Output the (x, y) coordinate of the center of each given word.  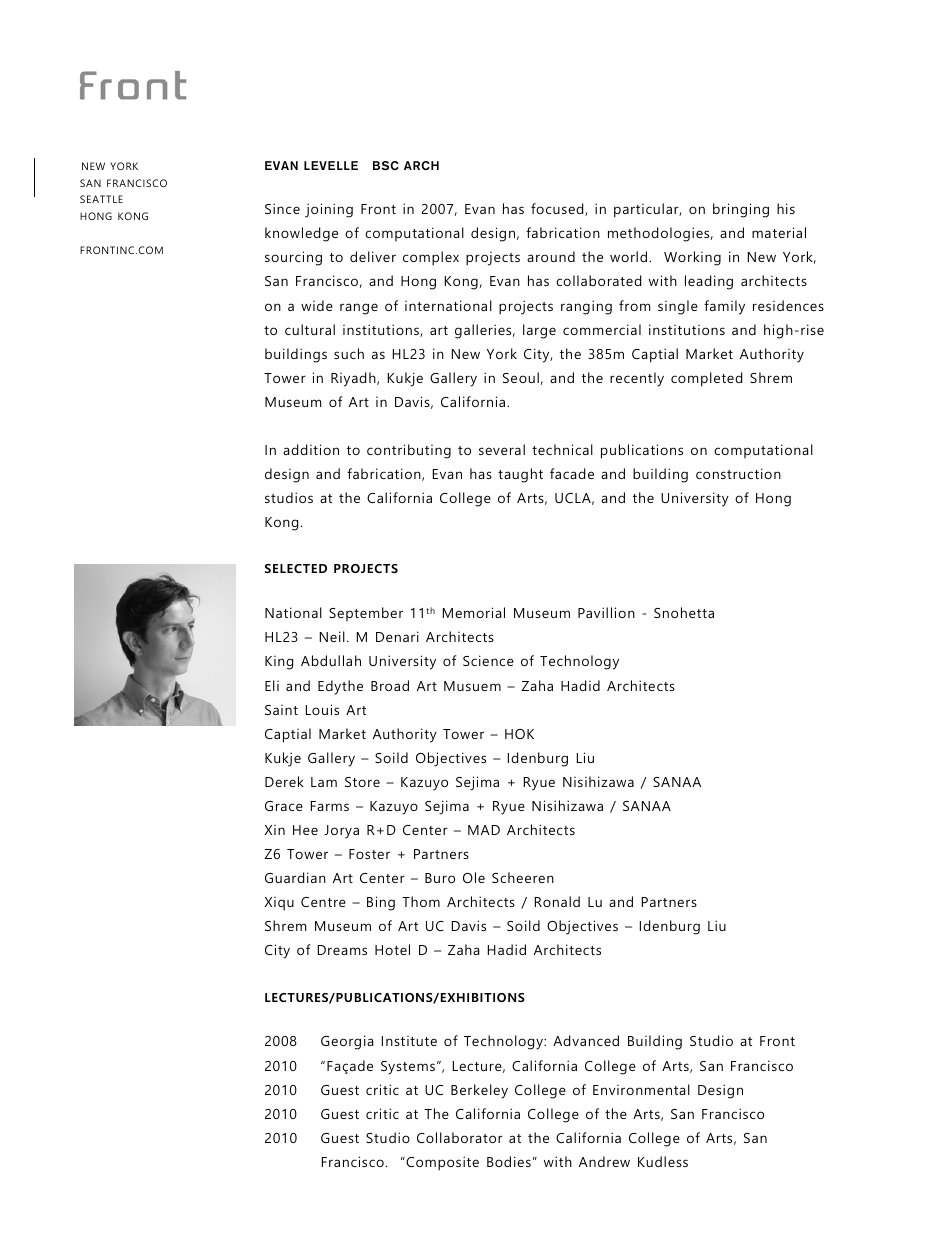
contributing (409, 451)
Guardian (295, 877)
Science (488, 660)
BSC (386, 166)
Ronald (557, 901)
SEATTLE (101, 199)
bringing (741, 210)
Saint (281, 710)
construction (738, 473)
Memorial (474, 612)
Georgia (347, 1042)
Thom (421, 901)
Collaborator (460, 1137)
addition (311, 449)
